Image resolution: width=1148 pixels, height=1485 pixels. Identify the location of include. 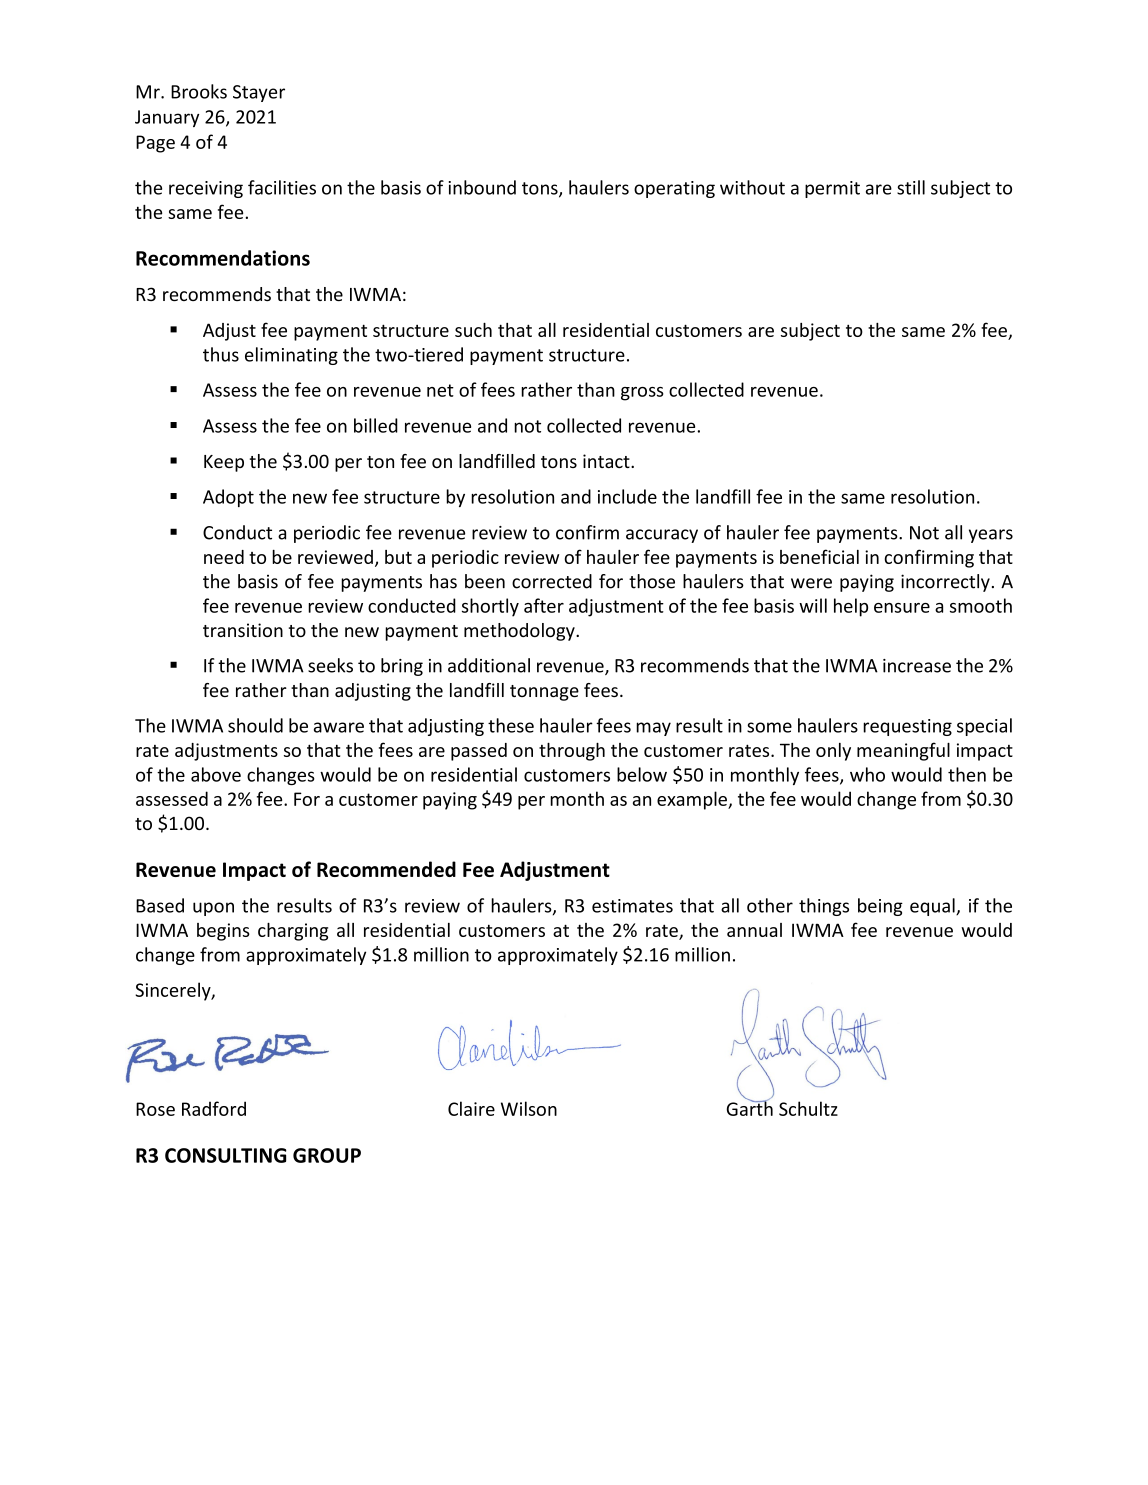
(627, 496).
